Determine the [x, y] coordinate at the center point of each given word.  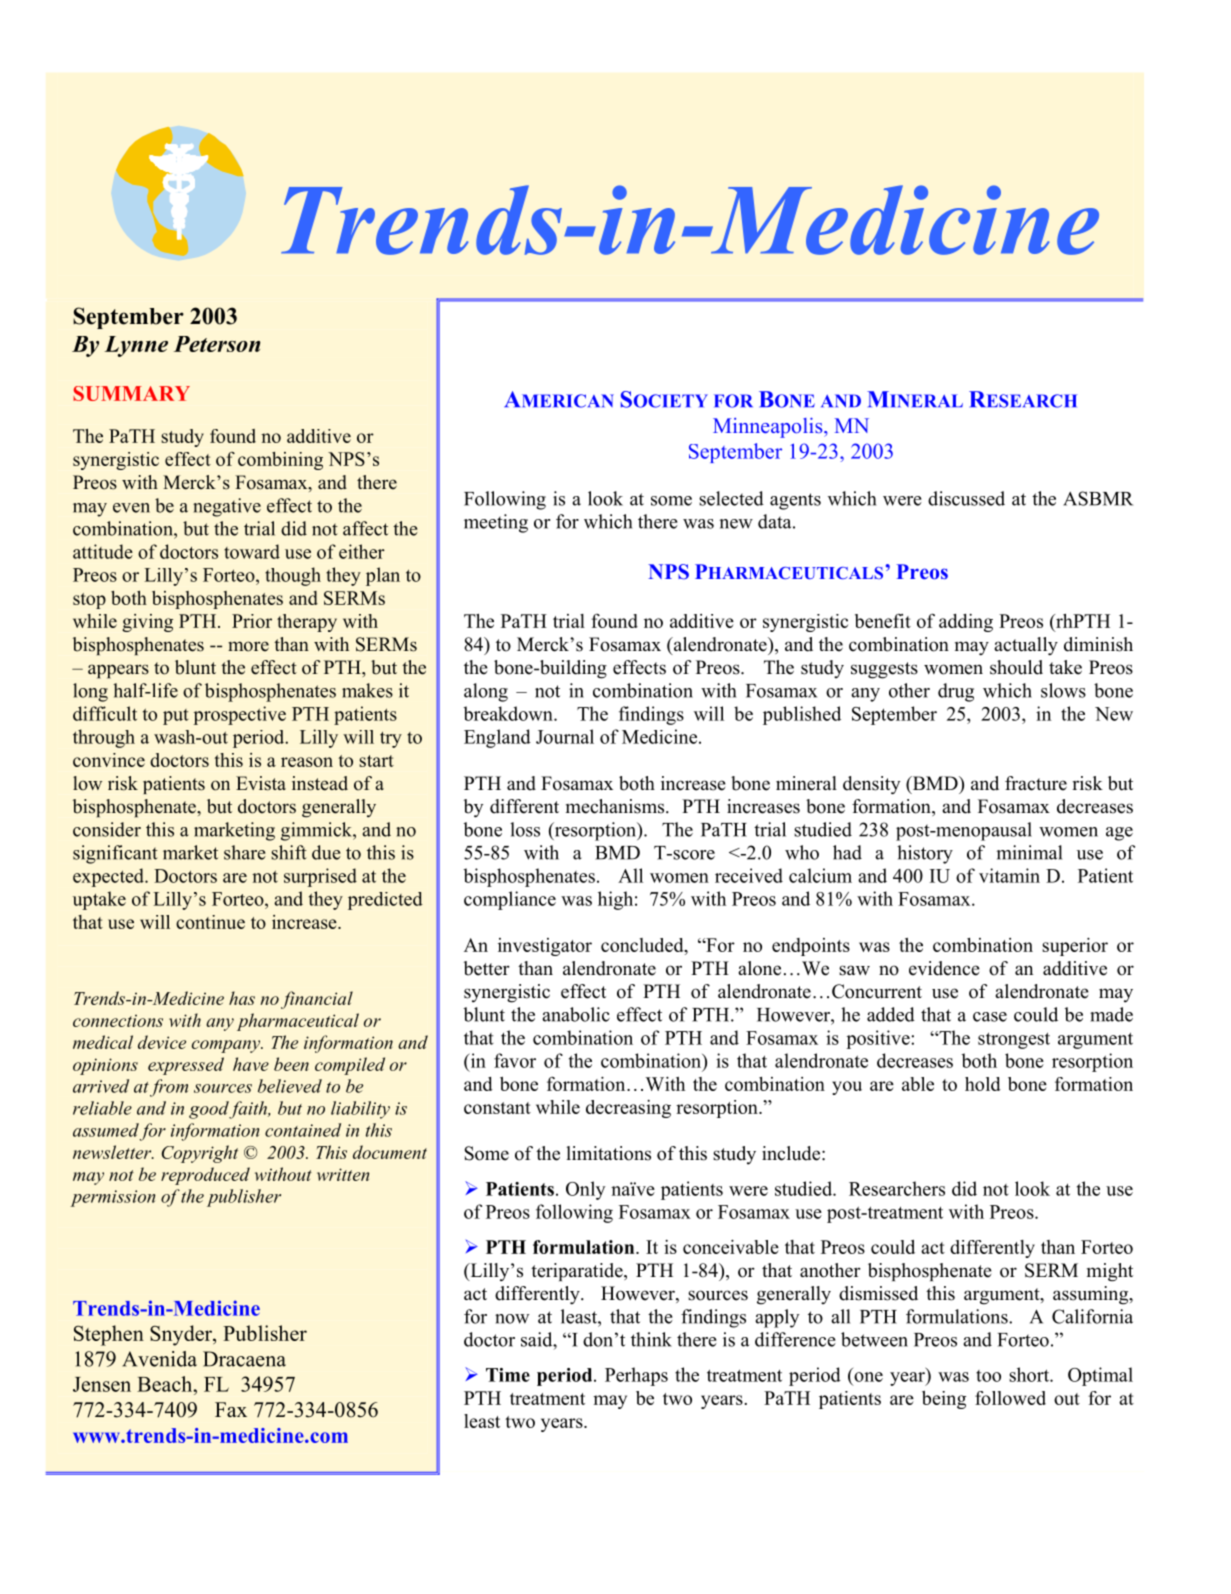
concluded [643, 946]
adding [966, 623]
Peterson [217, 344]
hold [983, 1084]
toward [252, 551]
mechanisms [616, 806]
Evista [261, 783]
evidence [944, 968]
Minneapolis [769, 427]
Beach [166, 1384]
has [242, 998]
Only [586, 1190]
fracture [1036, 783]
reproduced [205, 1176]
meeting [496, 523]
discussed [966, 498]
